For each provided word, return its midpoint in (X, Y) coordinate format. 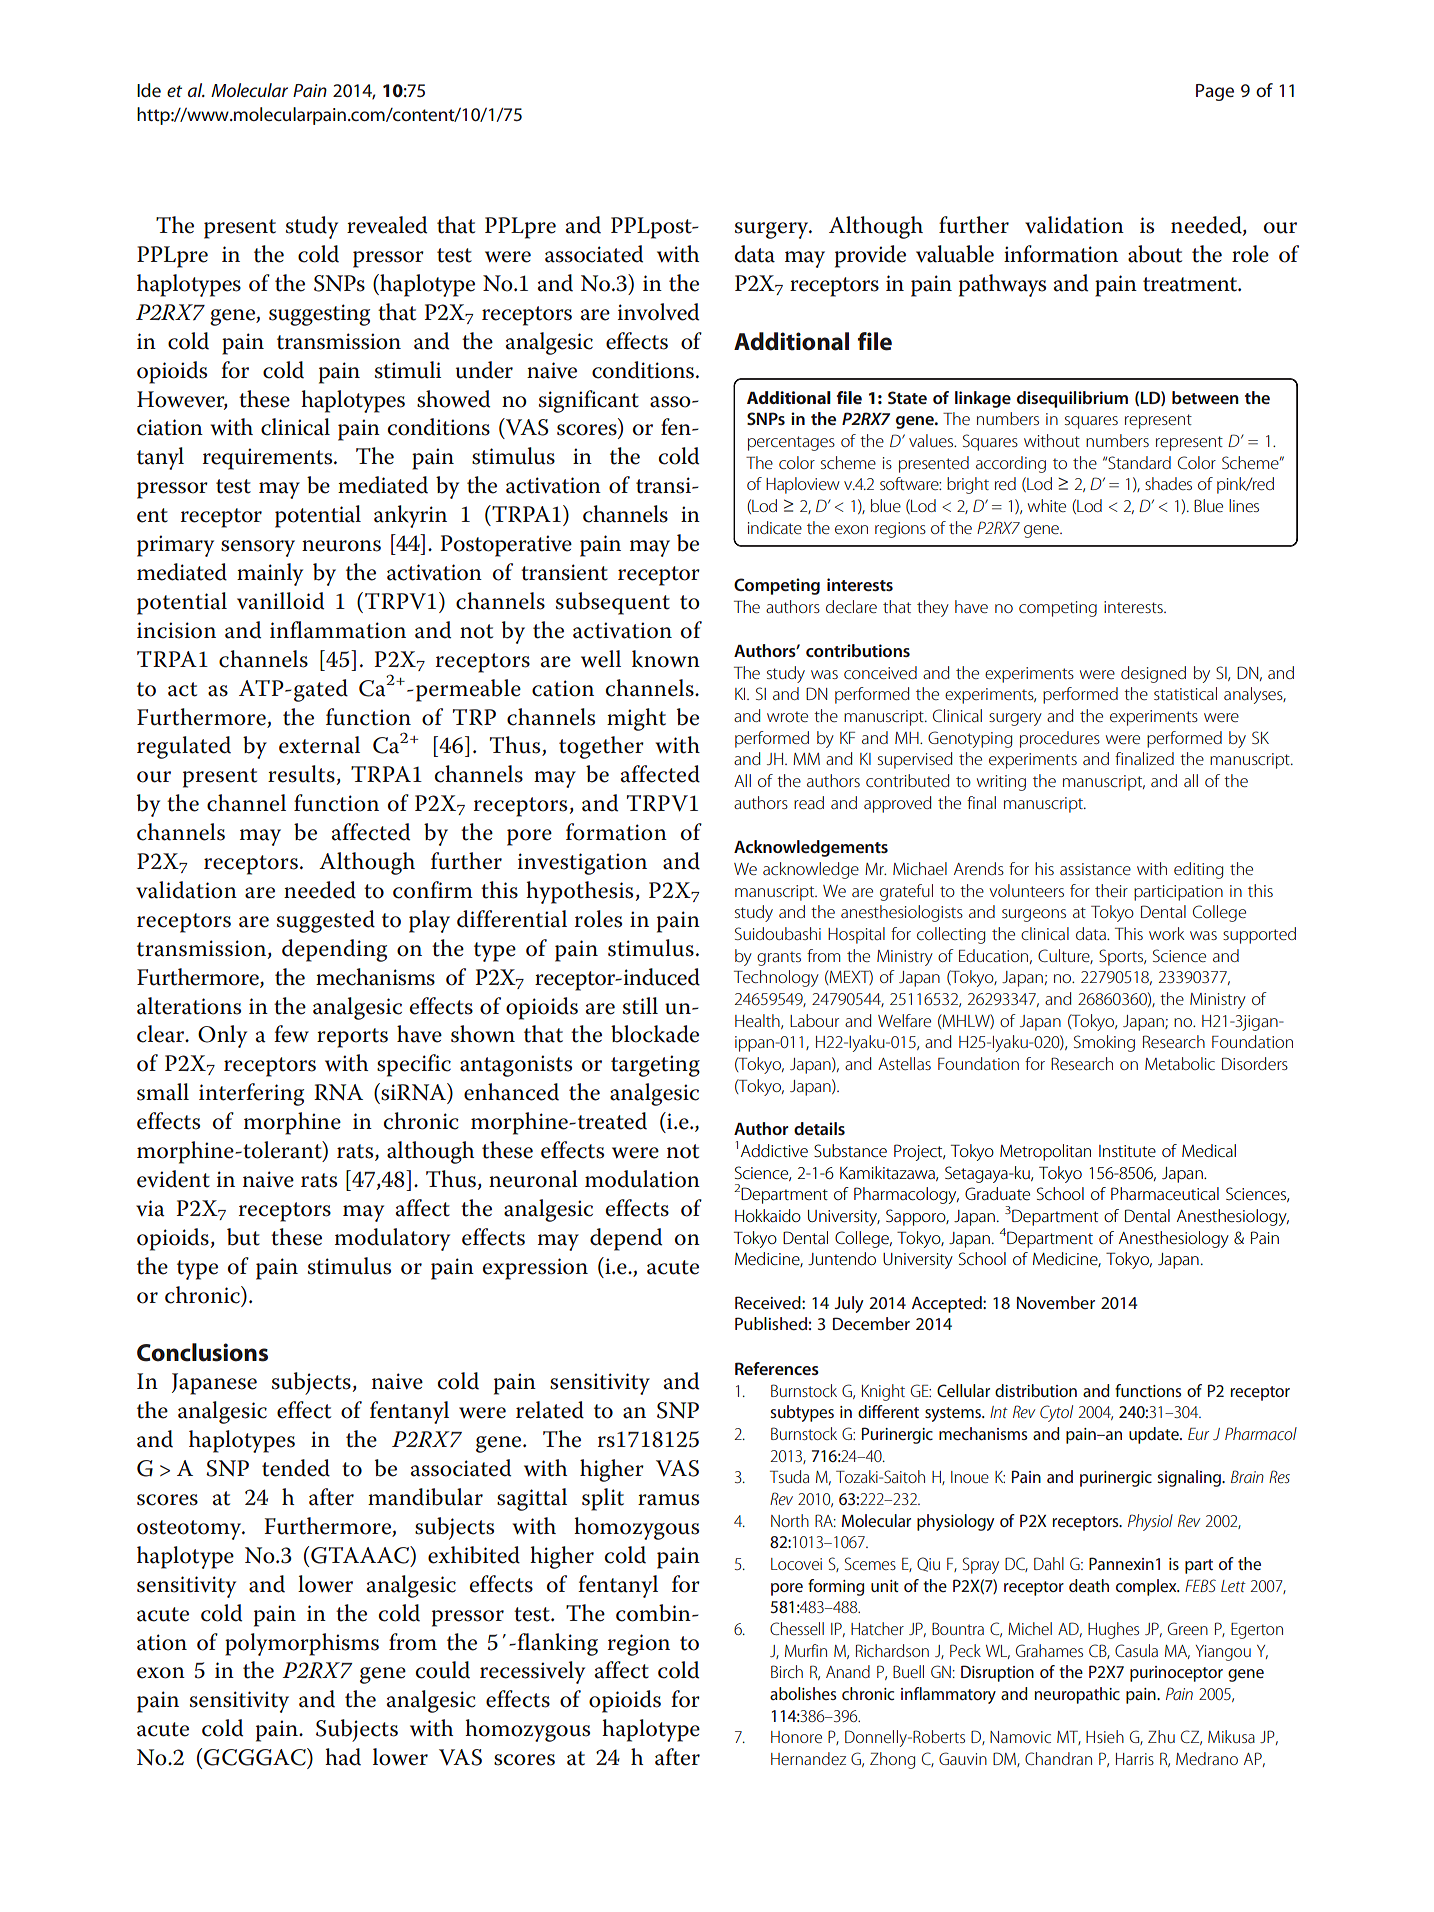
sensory (258, 548)
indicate (775, 527)
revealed (387, 225)
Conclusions (202, 1352)
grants (779, 958)
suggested (326, 921)
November (1056, 1302)
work (1166, 933)
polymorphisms (302, 1644)
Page (1215, 92)
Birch (787, 1671)
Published (771, 1323)
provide (870, 256)
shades (1168, 483)
